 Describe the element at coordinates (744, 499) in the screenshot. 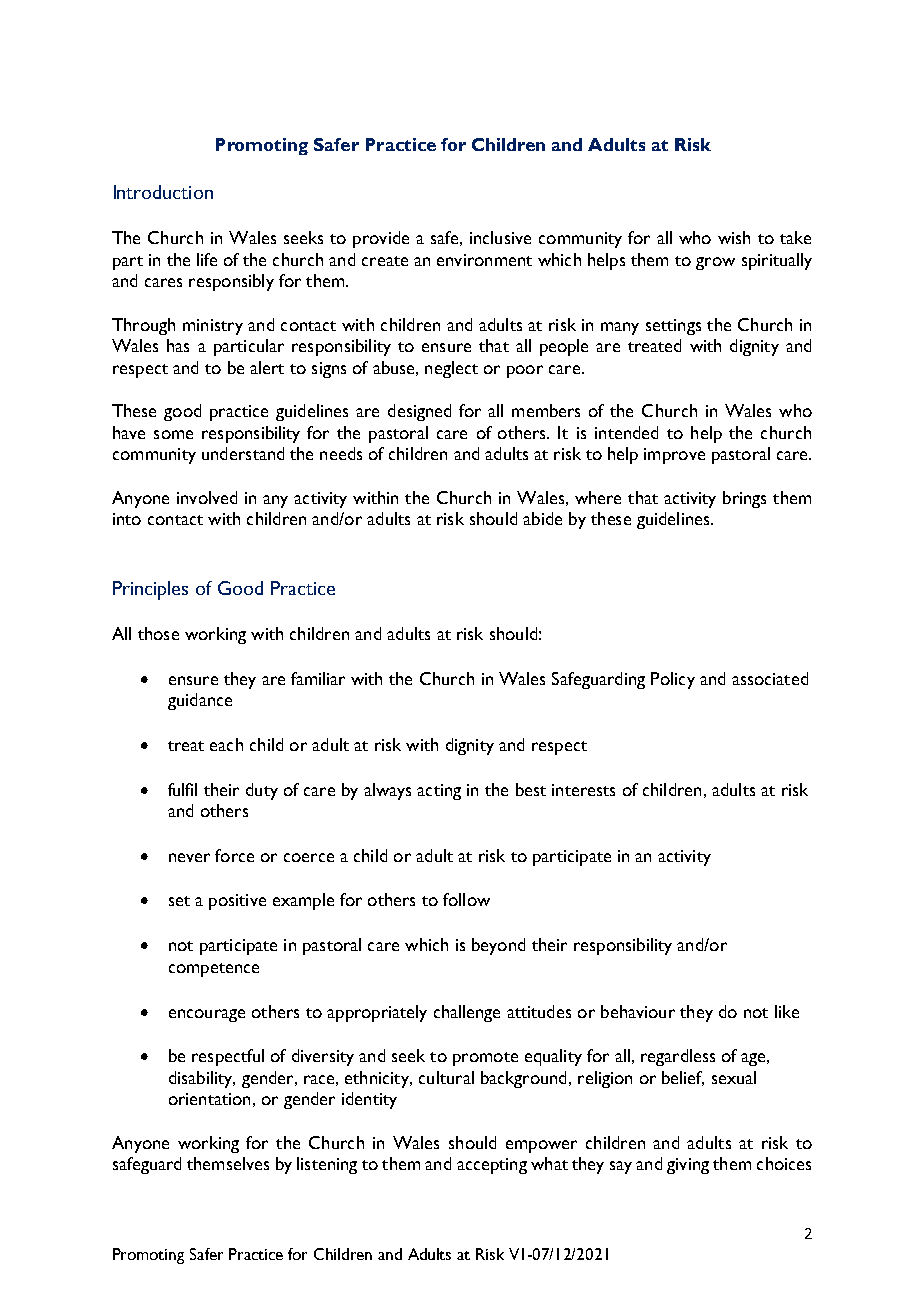

I see `brings` at that location.
